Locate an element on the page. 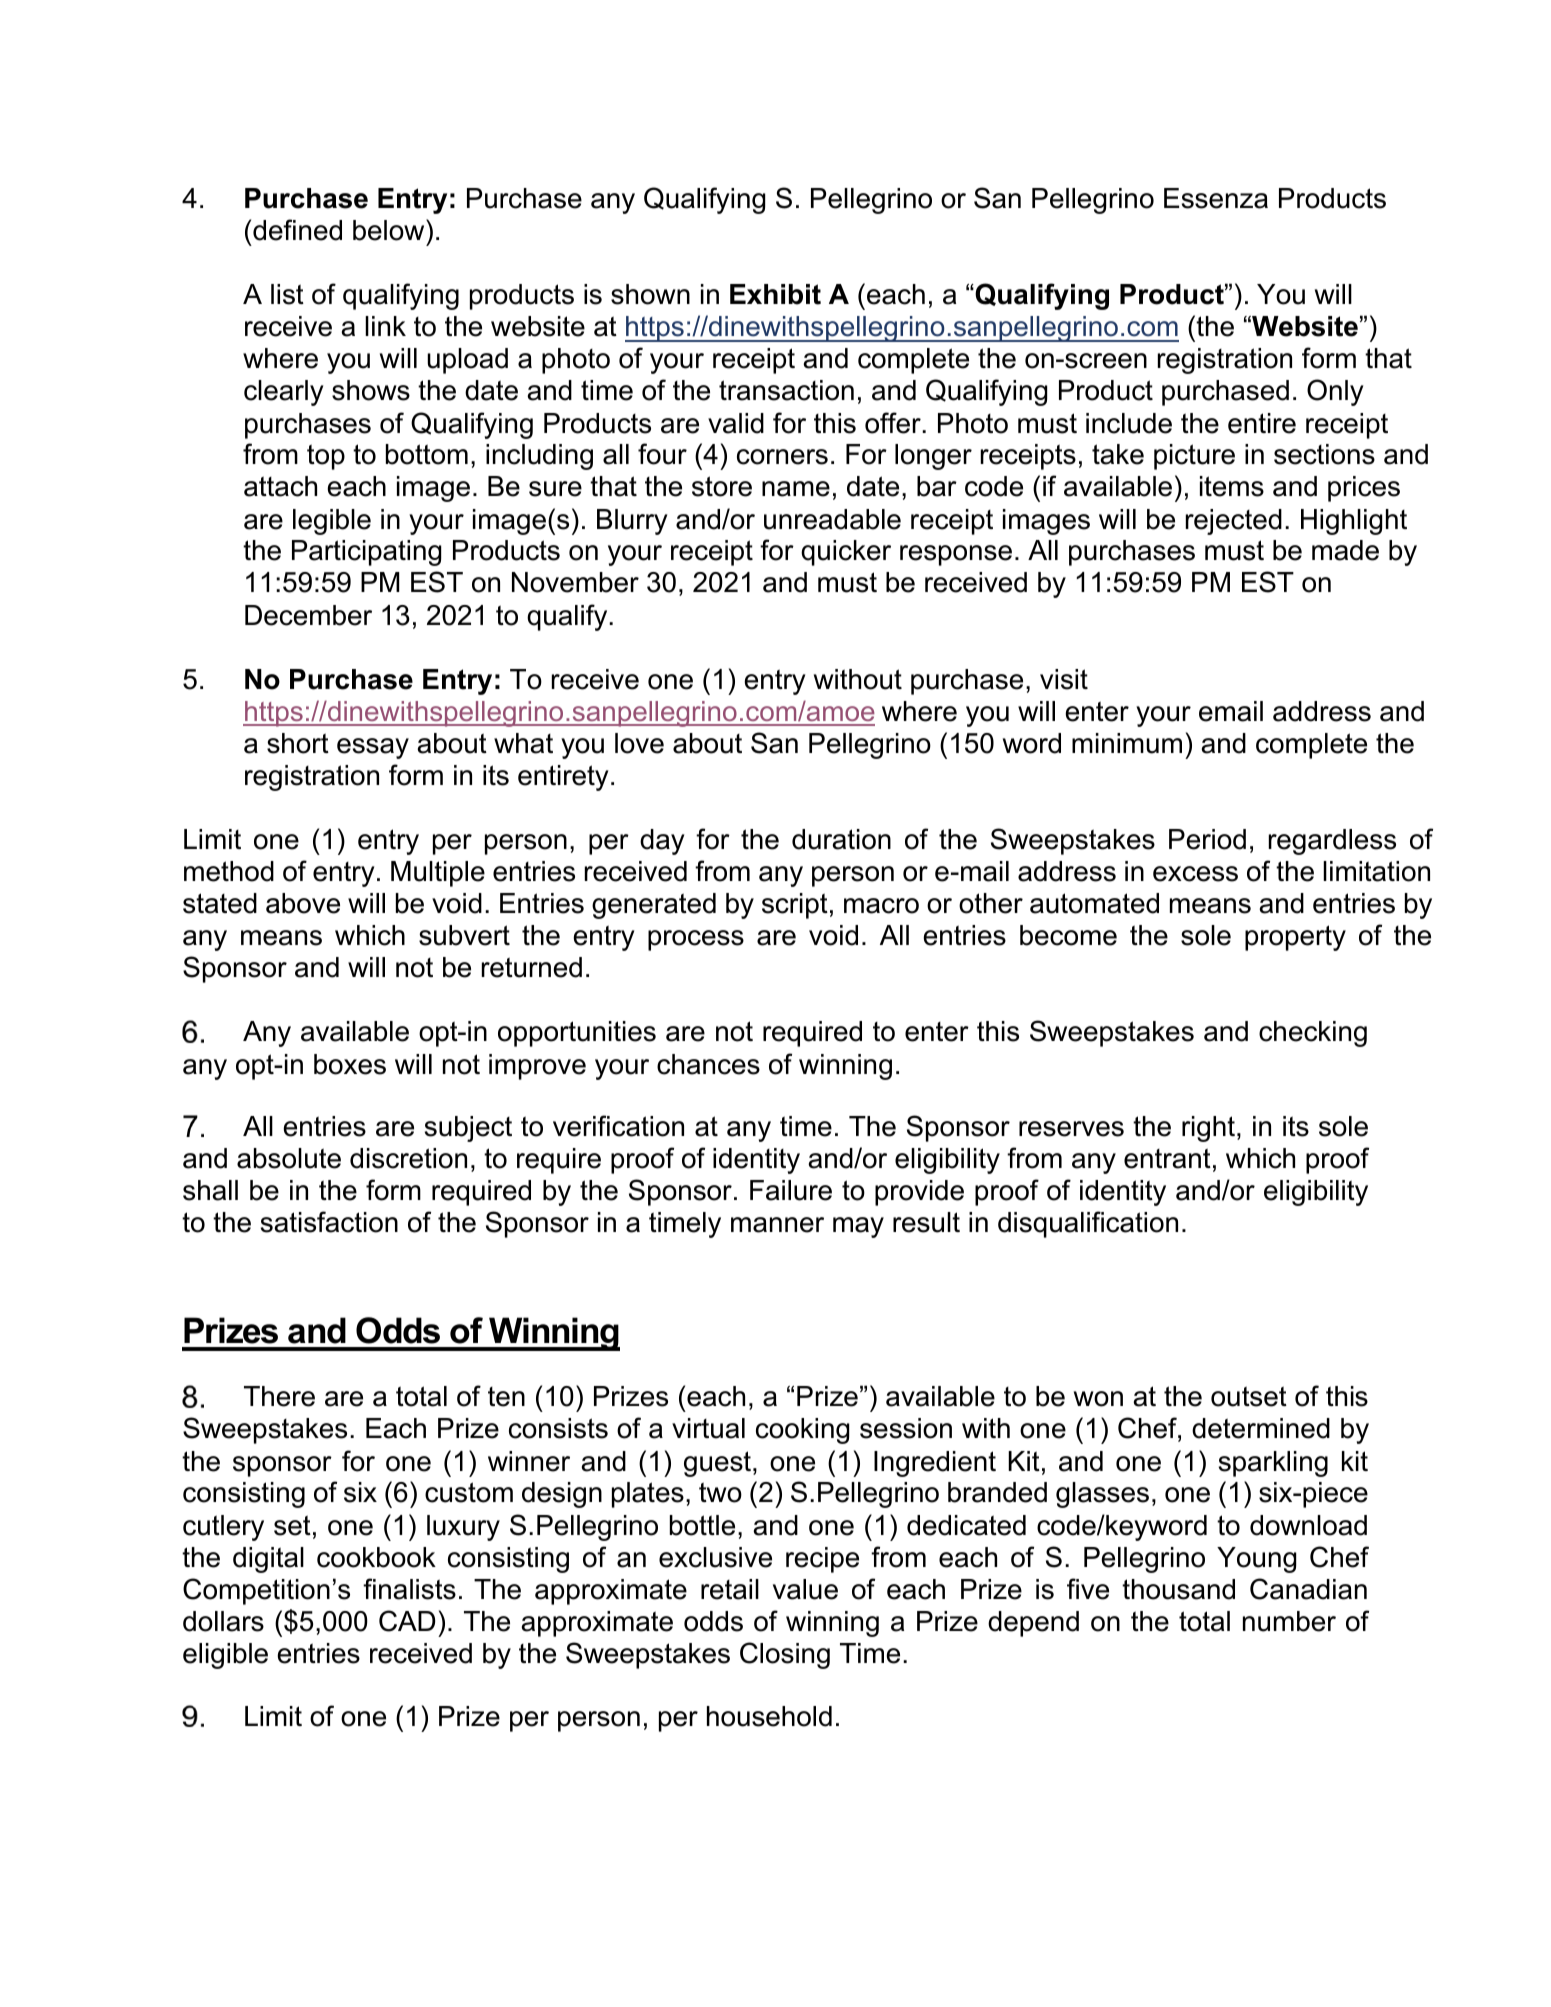  Exhibit is located at coordinates (775, 294).
